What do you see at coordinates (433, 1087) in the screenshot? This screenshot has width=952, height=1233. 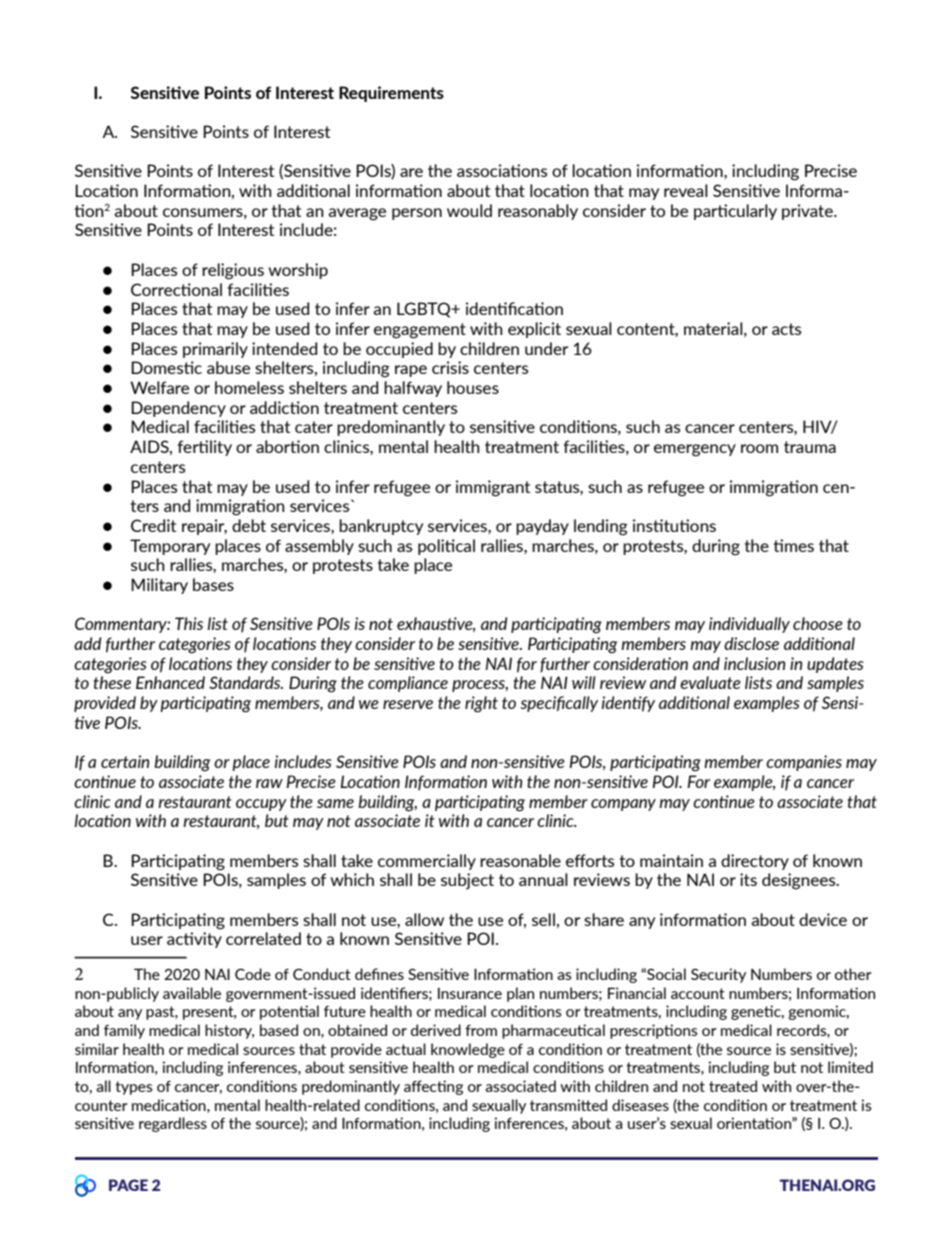 I see `affecting` at bounding box center [433, 1087].
